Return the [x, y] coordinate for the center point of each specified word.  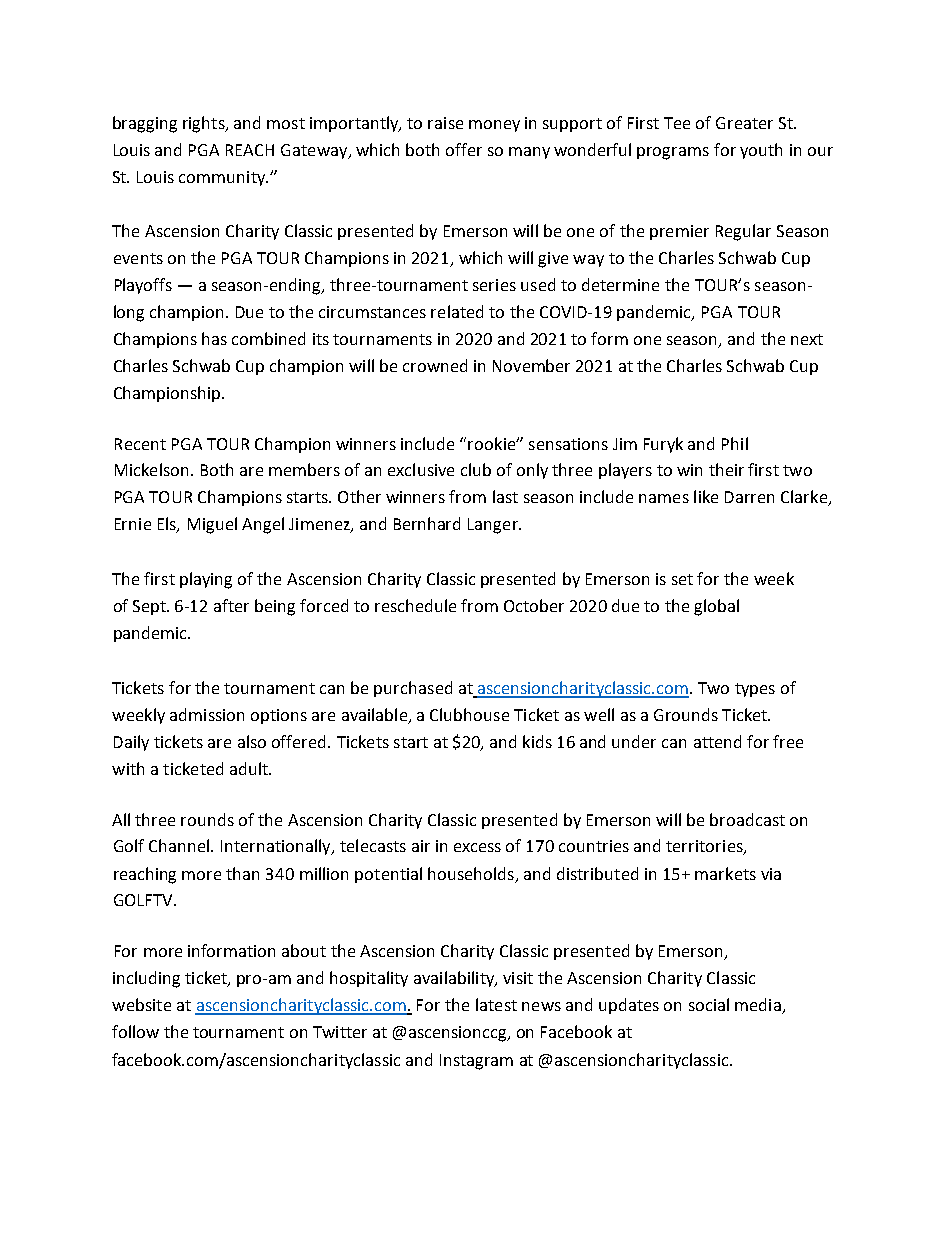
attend [717, 741]
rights [205, 124]
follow [135, 1031]
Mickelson [151, 469]
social [709, 1004]
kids [537, 741]
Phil [735, 443]
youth [761, 151]
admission [207, 714]
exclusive [421, 469]
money [494, 126]
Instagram [476, 1062]
